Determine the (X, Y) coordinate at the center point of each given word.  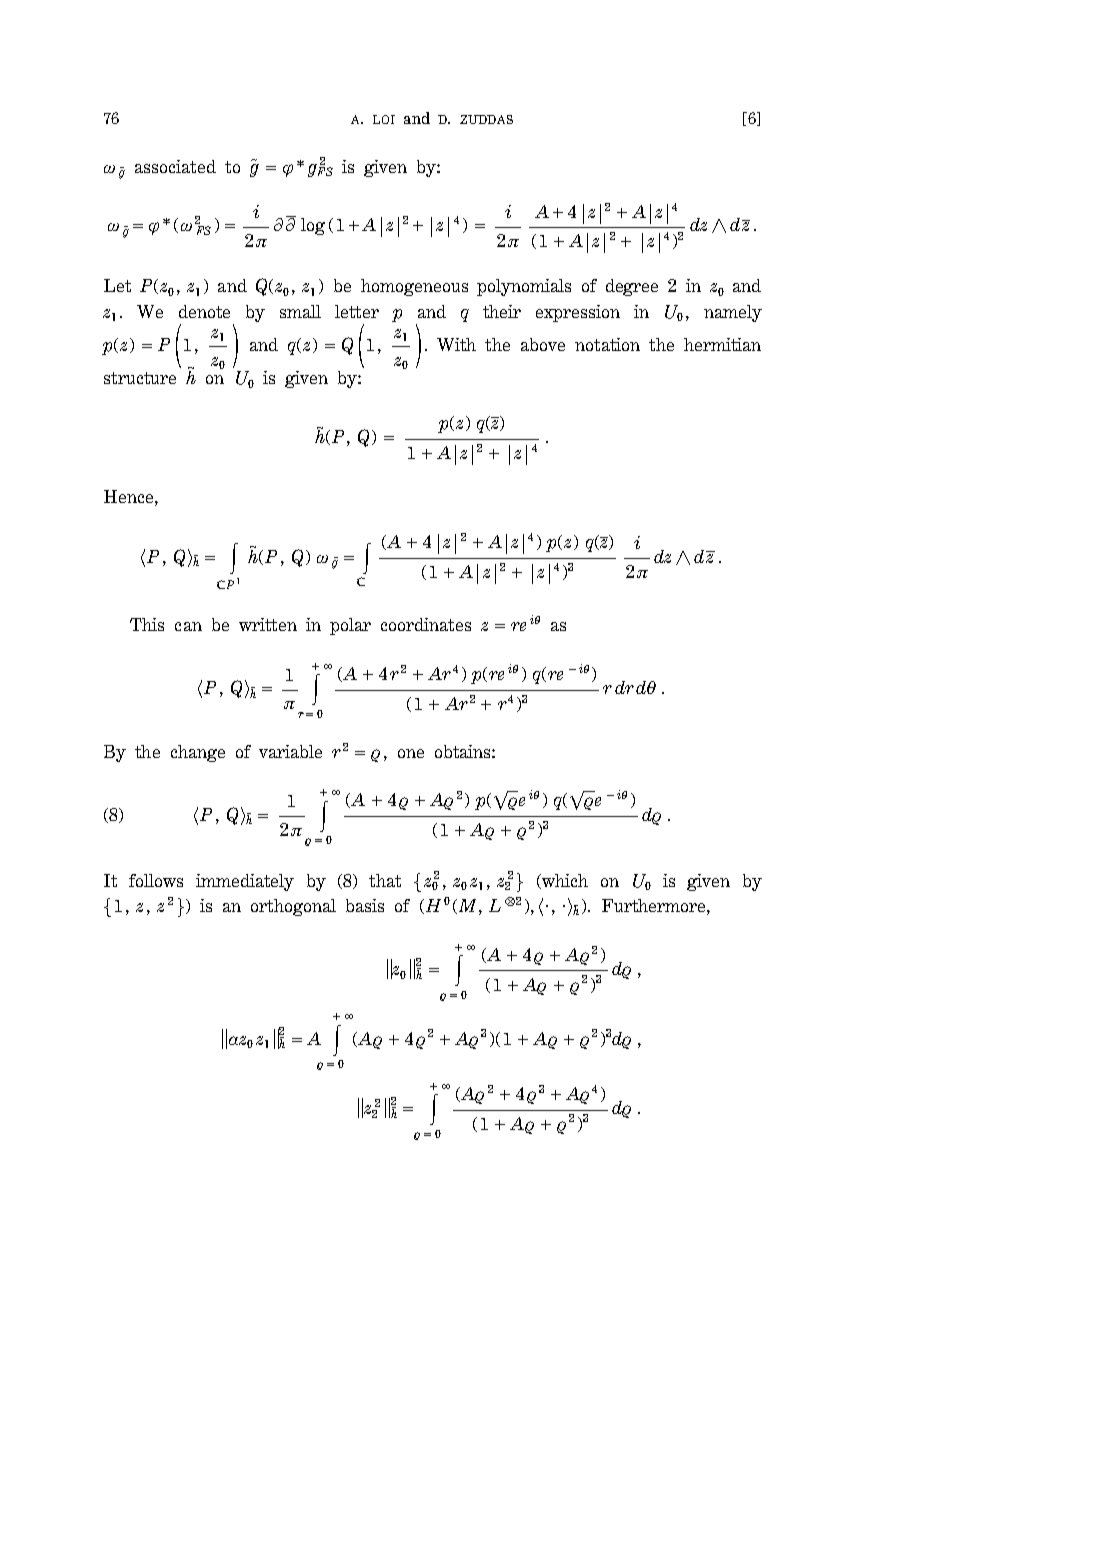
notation (607, 344)
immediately (245, 882)
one (411, 753)
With (456, 344)
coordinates (426, 624)
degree (632, 287)
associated (175, 166)
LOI (384, 119)
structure (140, 378)
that (385, 880)
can (188, 626)
